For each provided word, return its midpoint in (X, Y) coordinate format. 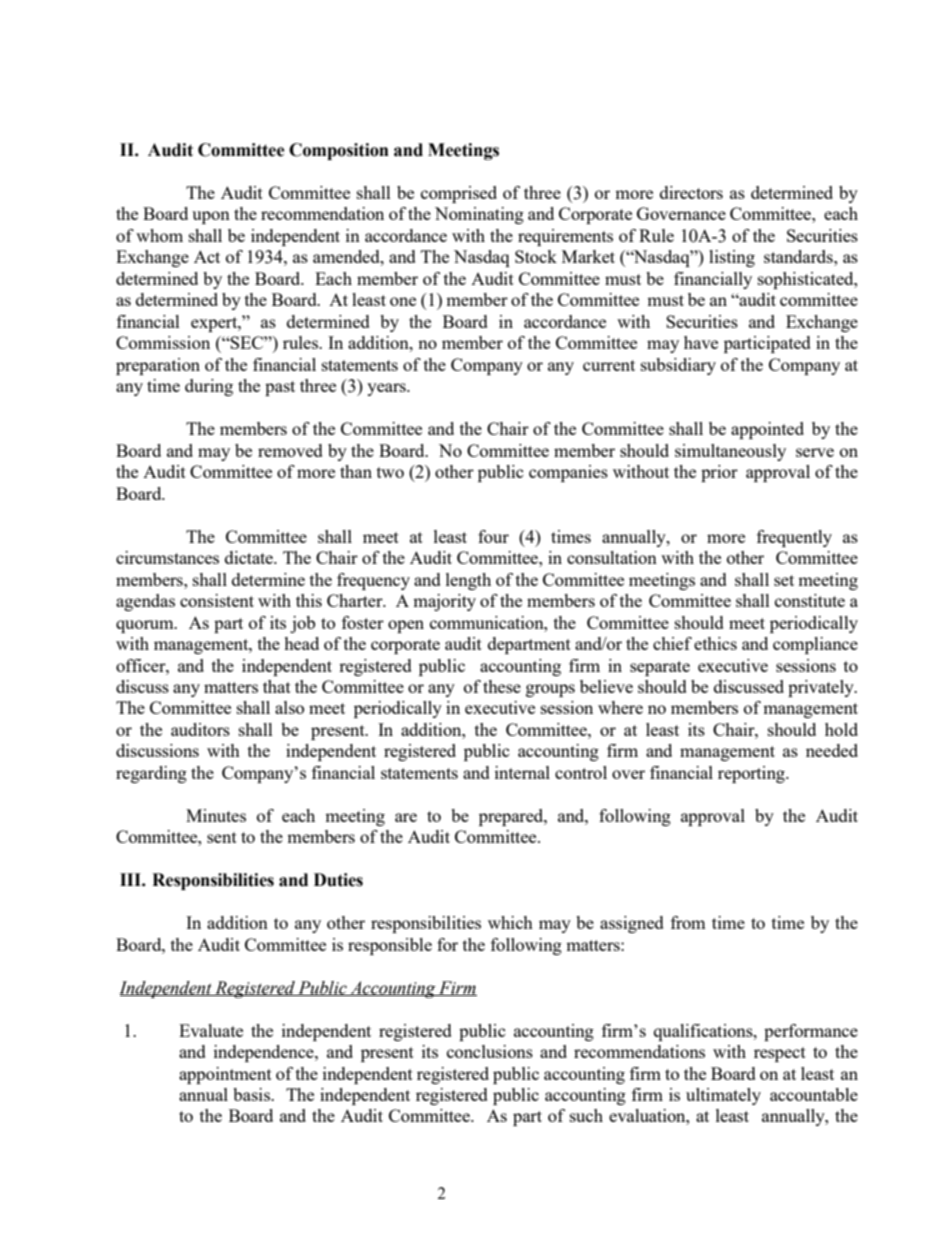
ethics (715, 643)
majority (444, 602)
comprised (459, 194)
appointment (225, 1075)
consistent (217, 600)
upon (211, 217)
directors (691, 192)
